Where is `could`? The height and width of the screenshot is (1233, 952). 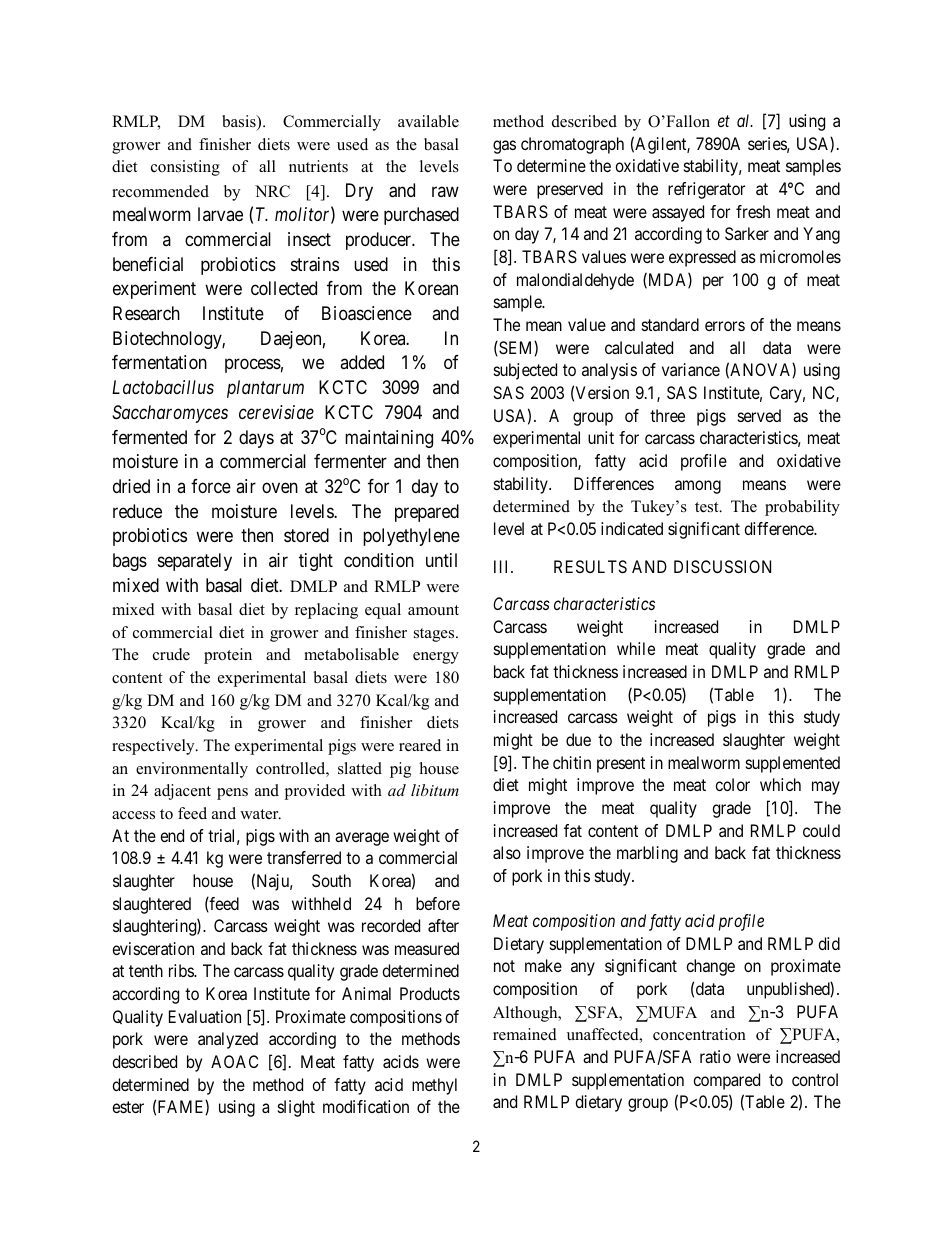
could is located at coordinates (821, 830).
